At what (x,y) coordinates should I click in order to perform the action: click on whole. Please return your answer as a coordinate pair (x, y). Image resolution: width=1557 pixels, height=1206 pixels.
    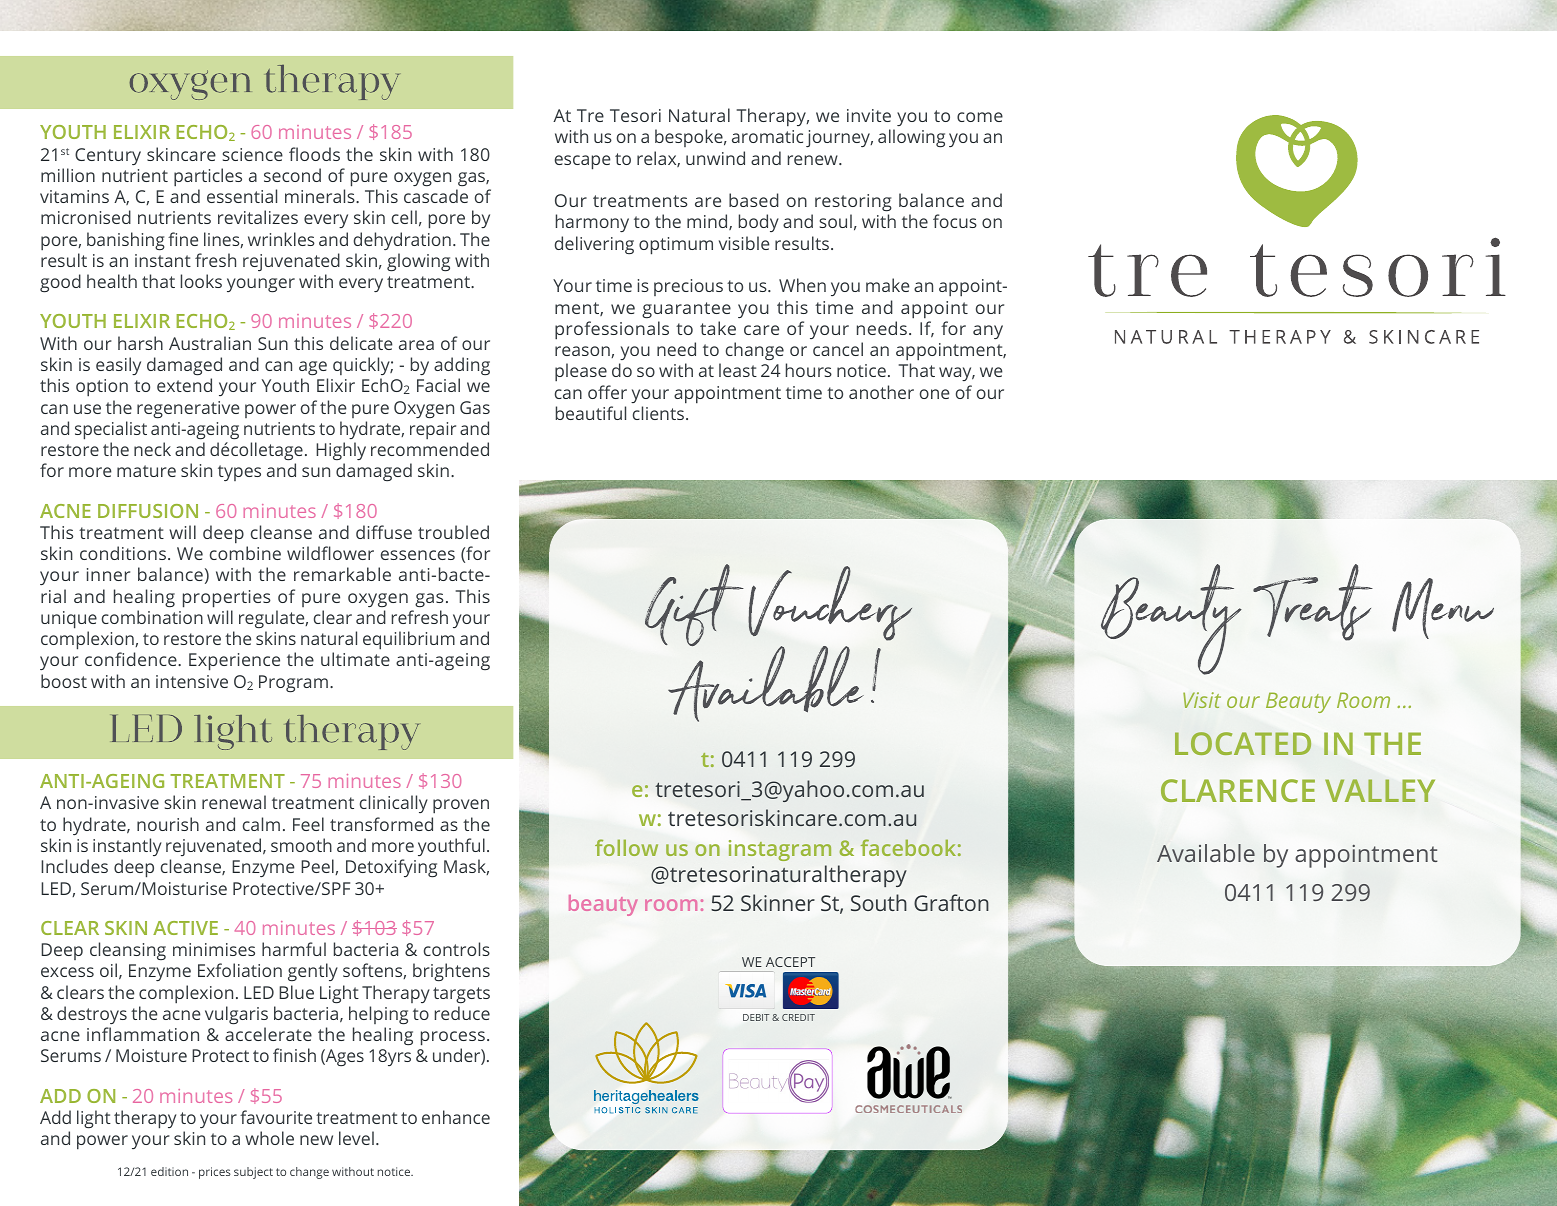
    Looking at the image, I should click on (269, 1138).
